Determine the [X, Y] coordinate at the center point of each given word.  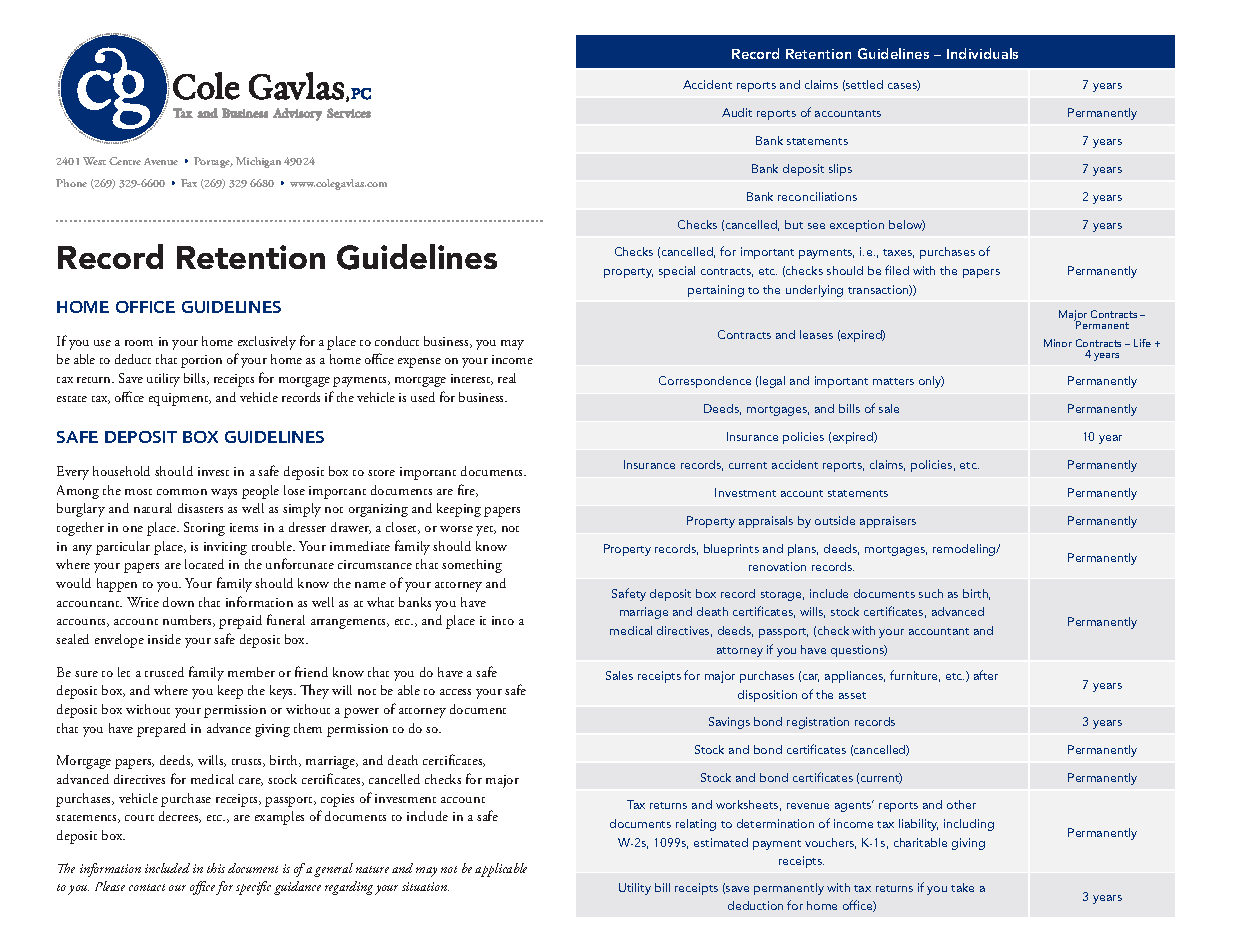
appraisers [888, 522]
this [216, 868]
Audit [737, 112]
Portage [213, 162]
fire [468, 490]
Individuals [982, 53]
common [182, 492]
